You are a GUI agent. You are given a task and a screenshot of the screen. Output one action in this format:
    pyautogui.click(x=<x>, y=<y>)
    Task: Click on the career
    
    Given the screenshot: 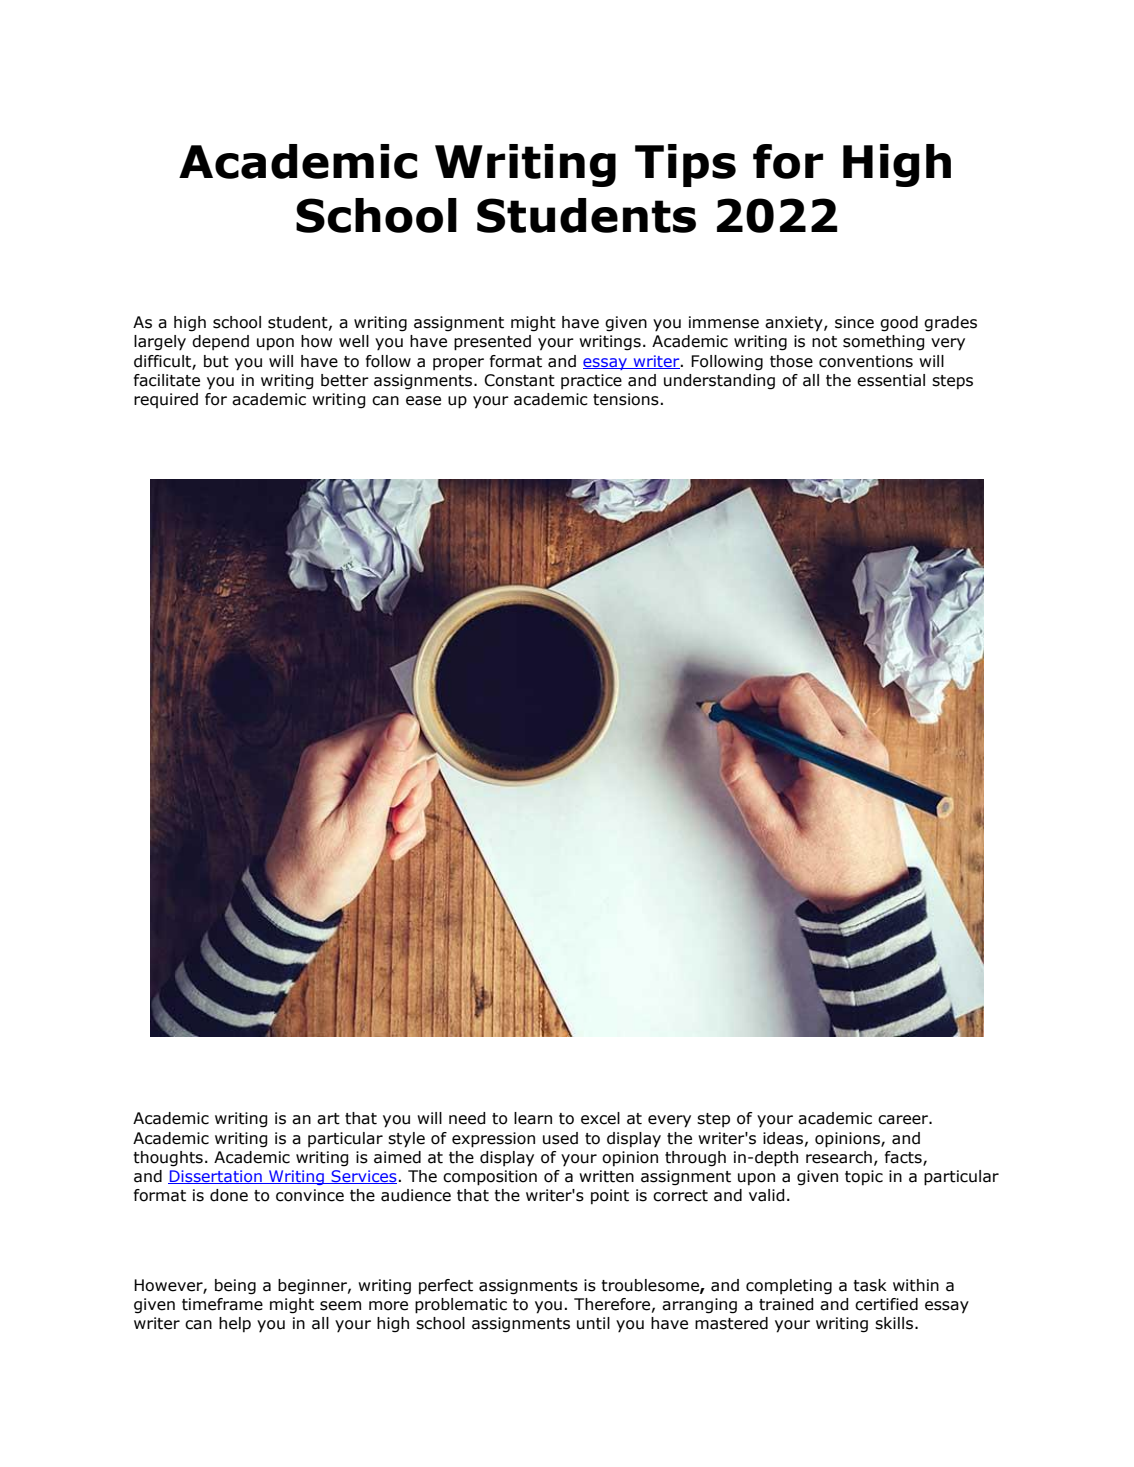 What is the action you would take?
    pyautogui.click(x=904, y=1120)
